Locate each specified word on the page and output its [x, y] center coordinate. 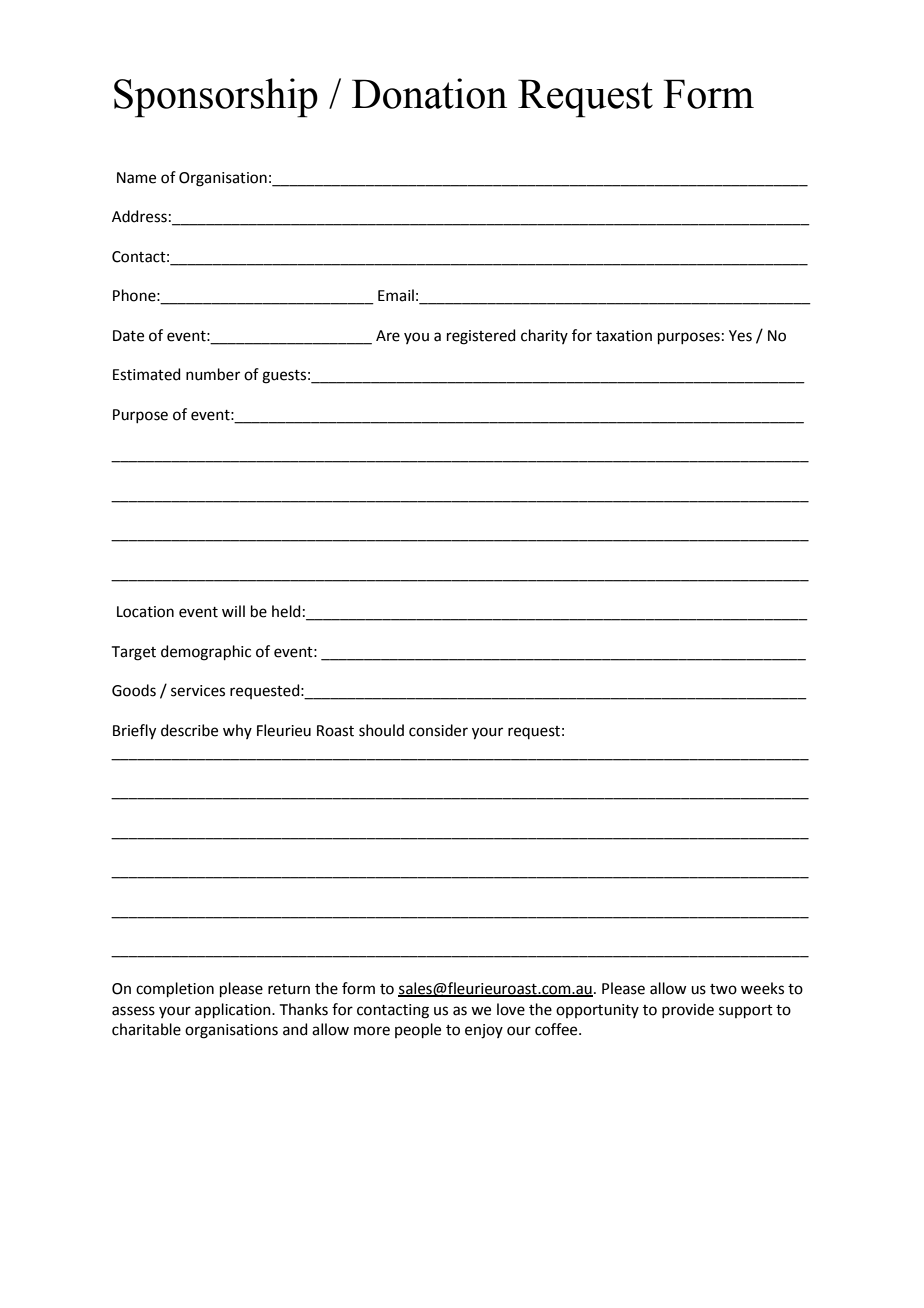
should [381, 730]
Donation [429, 93]
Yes [740, 336]
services [198, 691]
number [213, 374]
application [234, 1010]
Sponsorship [216, 98]
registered [481, 337]
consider [438, 730]
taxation [624, 336]
